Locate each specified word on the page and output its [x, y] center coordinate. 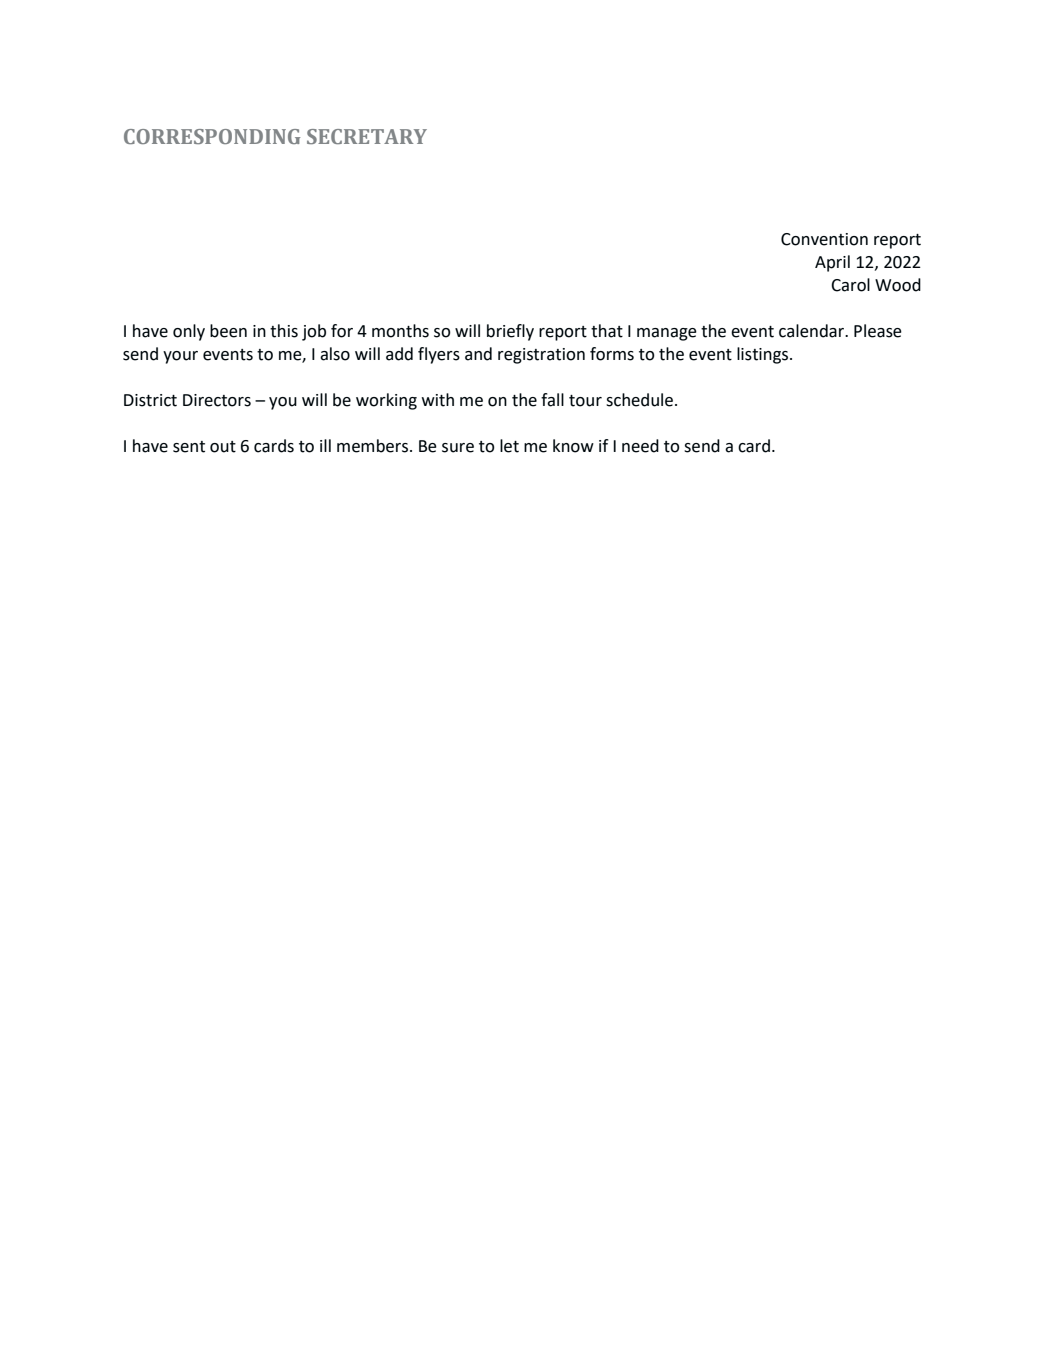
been [228, 331]
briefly [510, 332]
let [509, 446]
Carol [850, 285]
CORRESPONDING [212, 136]
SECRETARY [367, 136]
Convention [824, 239]
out [223, 447]
